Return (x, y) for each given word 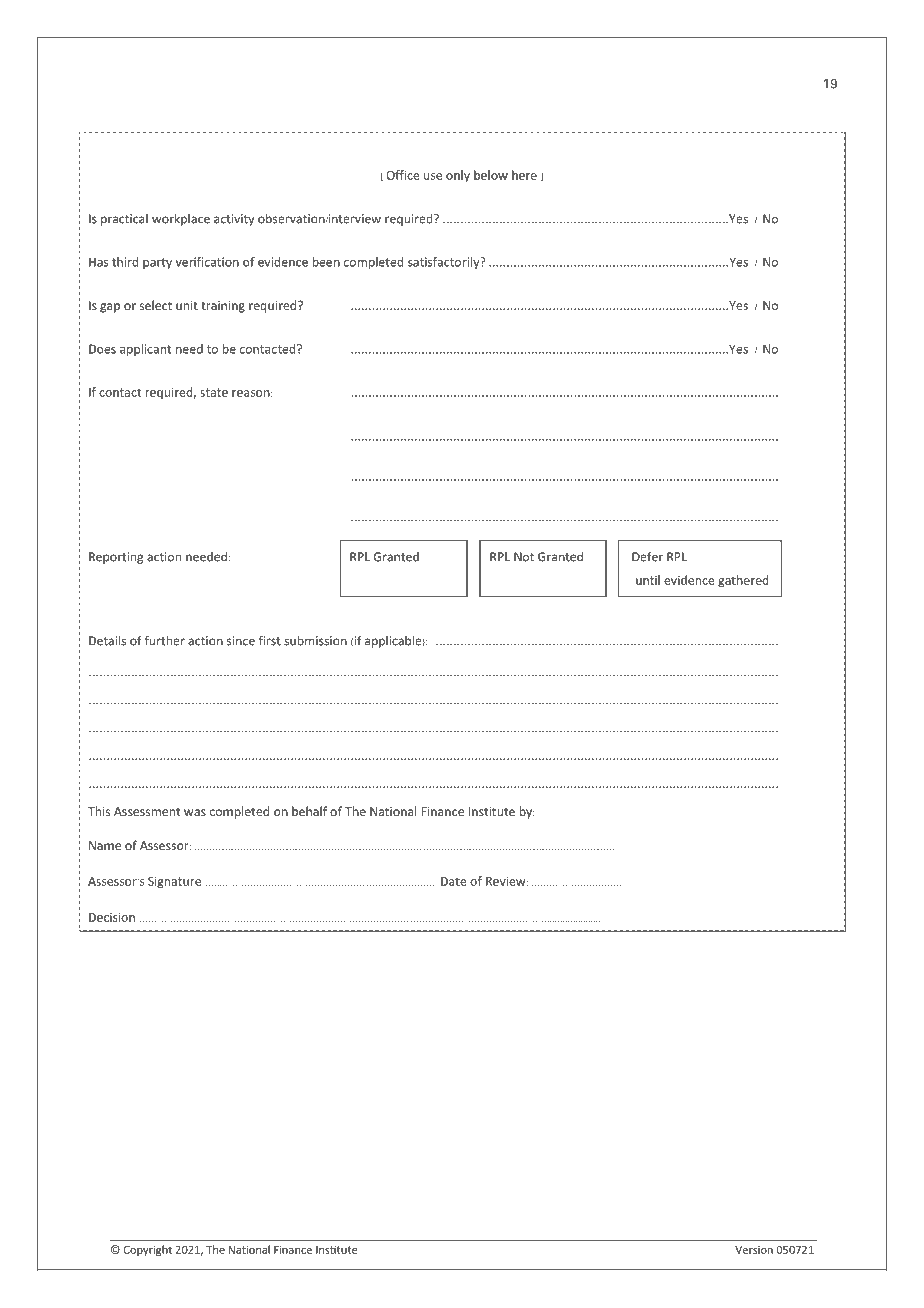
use (433, 176)
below (491, 175)
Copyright (148, 1250)
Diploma (168, 84)
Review (507, 881)
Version (754, 1250)
